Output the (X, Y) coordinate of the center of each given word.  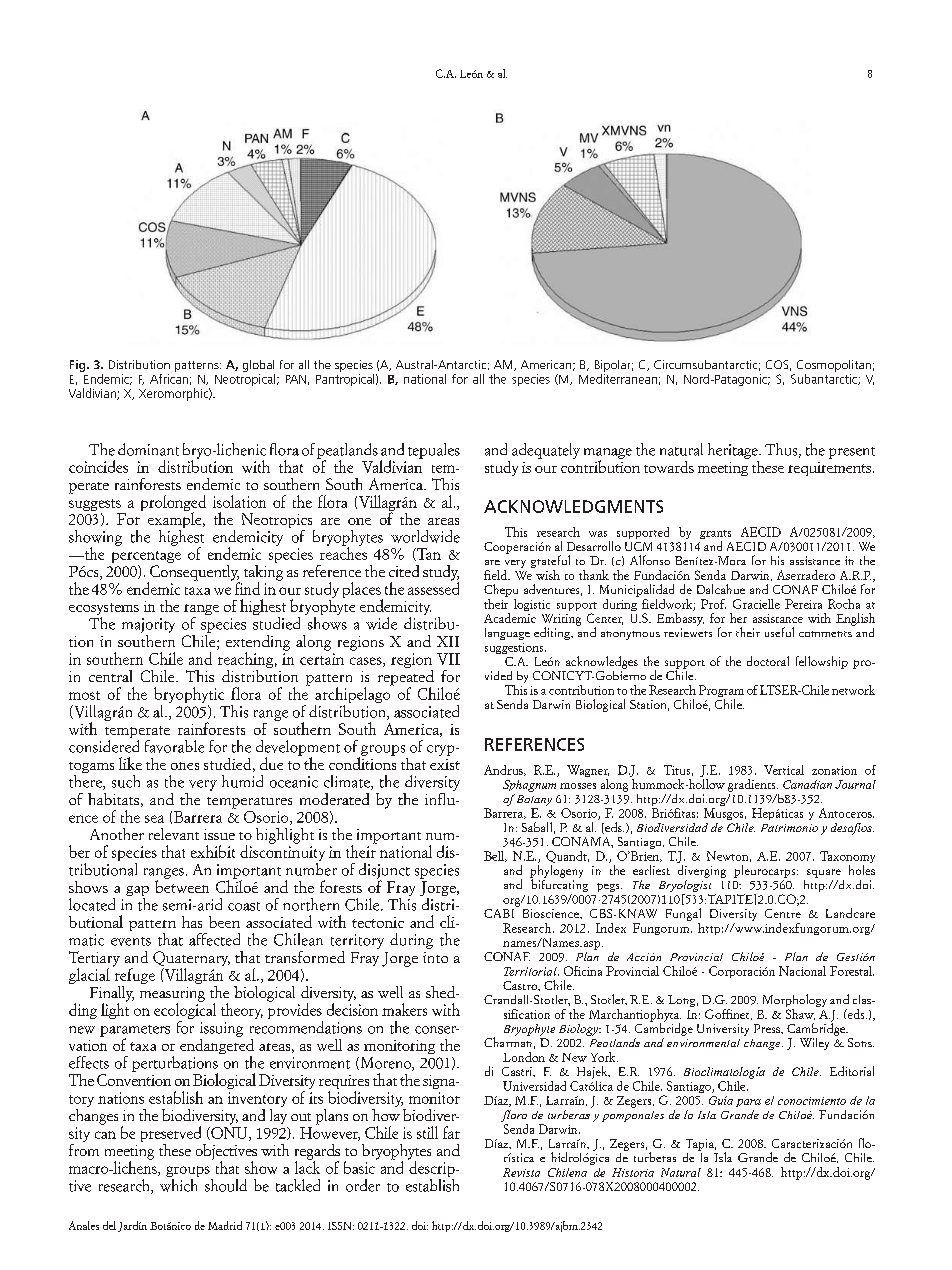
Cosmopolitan (834, 366)
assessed (433, 587)
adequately (546, 451)
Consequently (194, 572)
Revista (521, 1172)
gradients (753, 785)
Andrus (504, 770)
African (169, 377)
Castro (521, 986)
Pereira (803, 604)
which (179, 1184)
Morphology (795, 1002)
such (126, 781)
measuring (172, 995)
